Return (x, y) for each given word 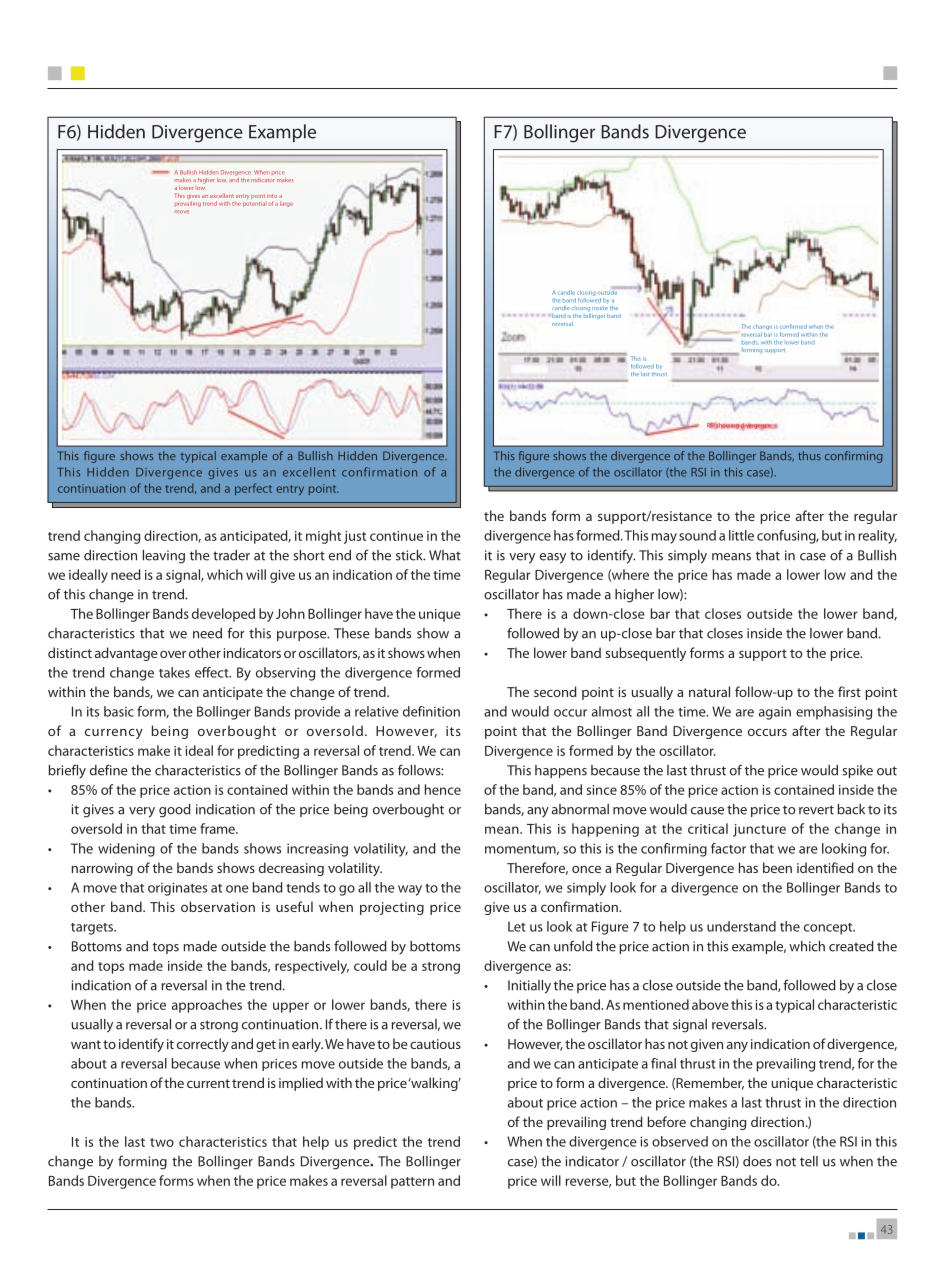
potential (254, 204)
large (286, 204)
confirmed (793, 326)
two (162, 1142)
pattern (412, 1183)
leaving (164, 557)
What (445, 555)
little (741, 535)
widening (126, 850)
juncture (759, 830)
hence (443, 789)
